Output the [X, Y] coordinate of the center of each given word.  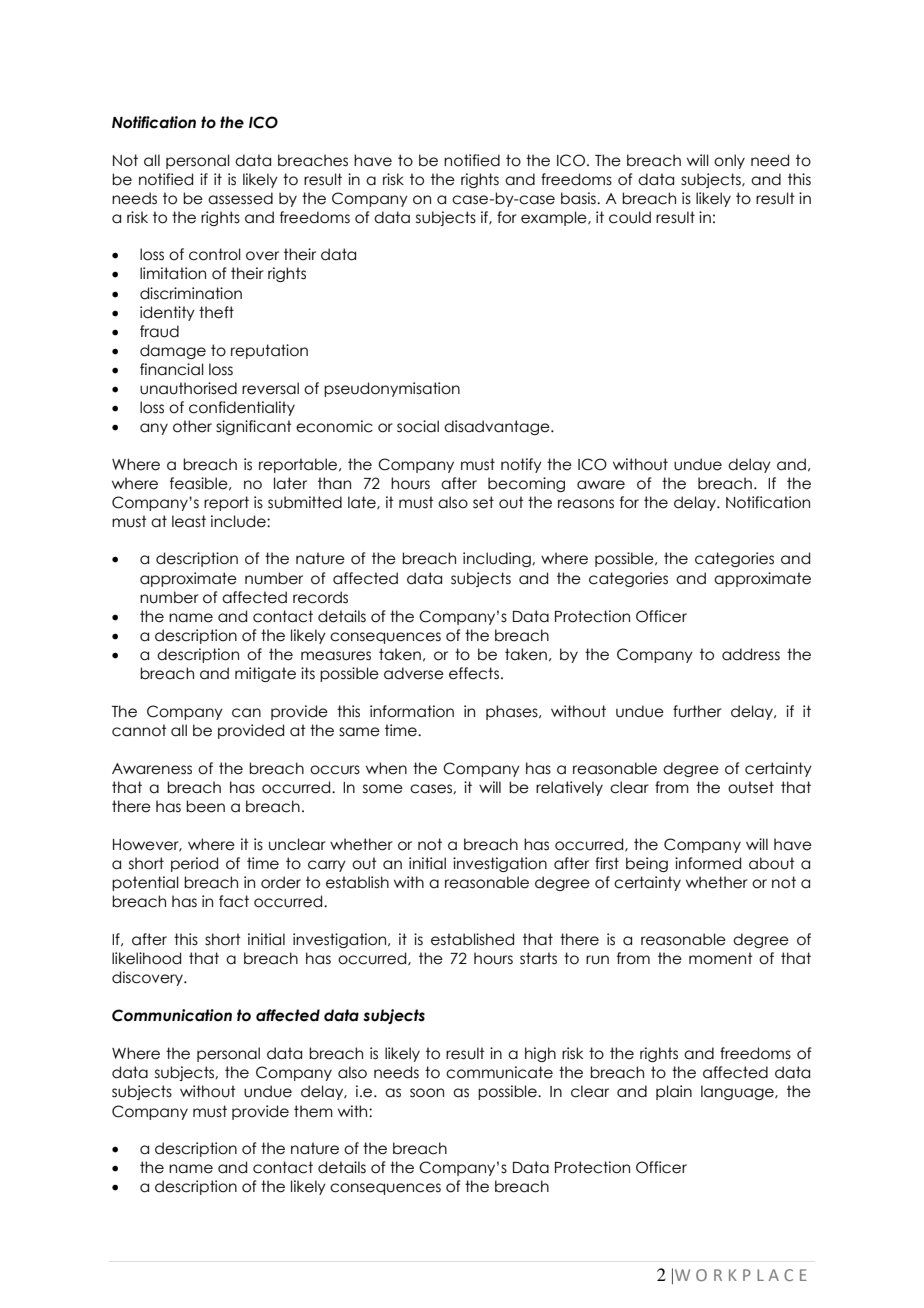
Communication [172, 1015]
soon [427, 1093]
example [555, 218]
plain [674, 1092]
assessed [240, 198]
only [729, 161]
